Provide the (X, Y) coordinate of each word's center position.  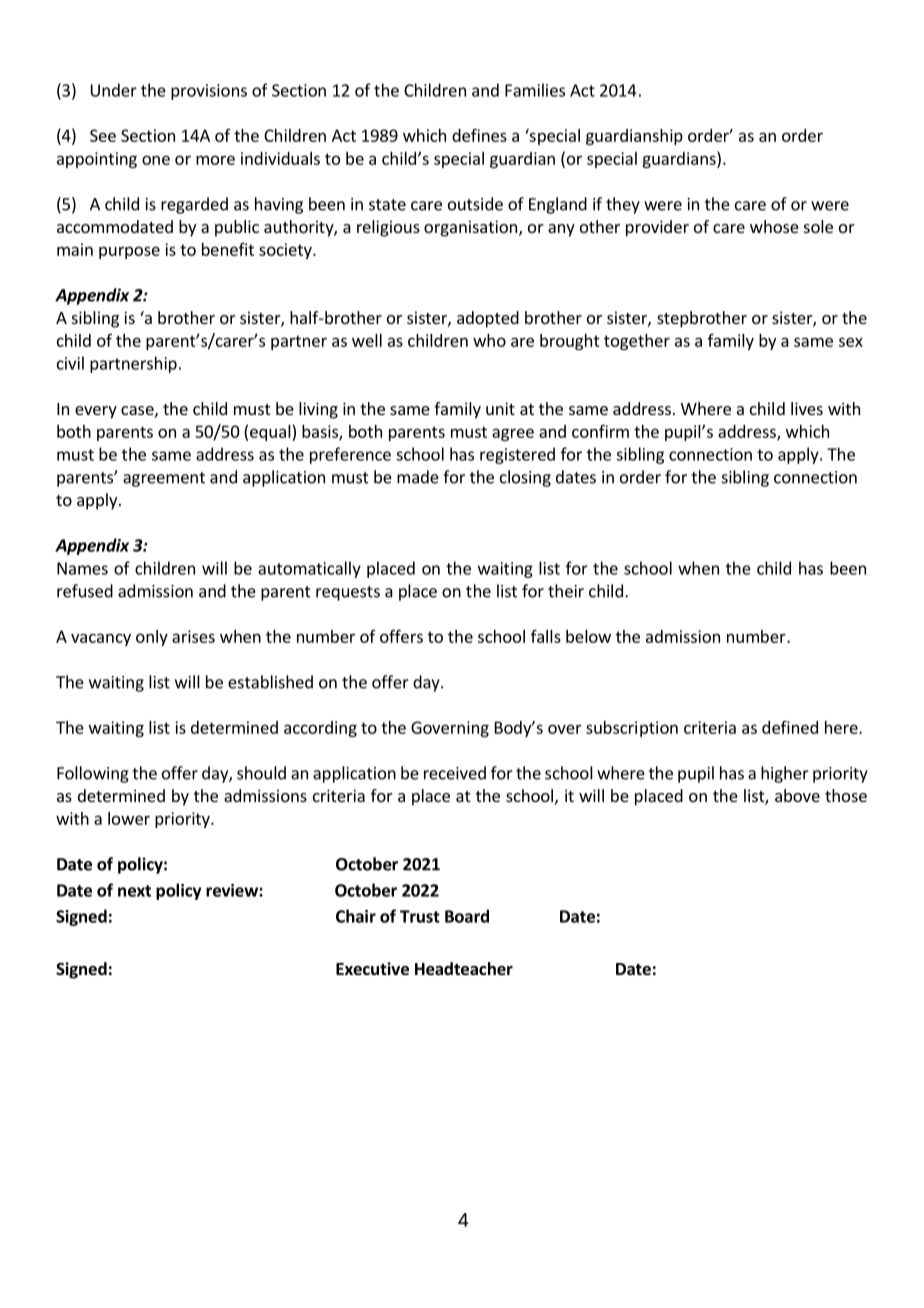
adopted (488, 319)
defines (479, 135)
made (418, 477)
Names (82, 568)
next (134, 891)
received (455, 773)
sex (851, 342)
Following (93, 774)
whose (774, 226)
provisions (209, 92)
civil (70, 363)
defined (790, 727)
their (566, 591)
